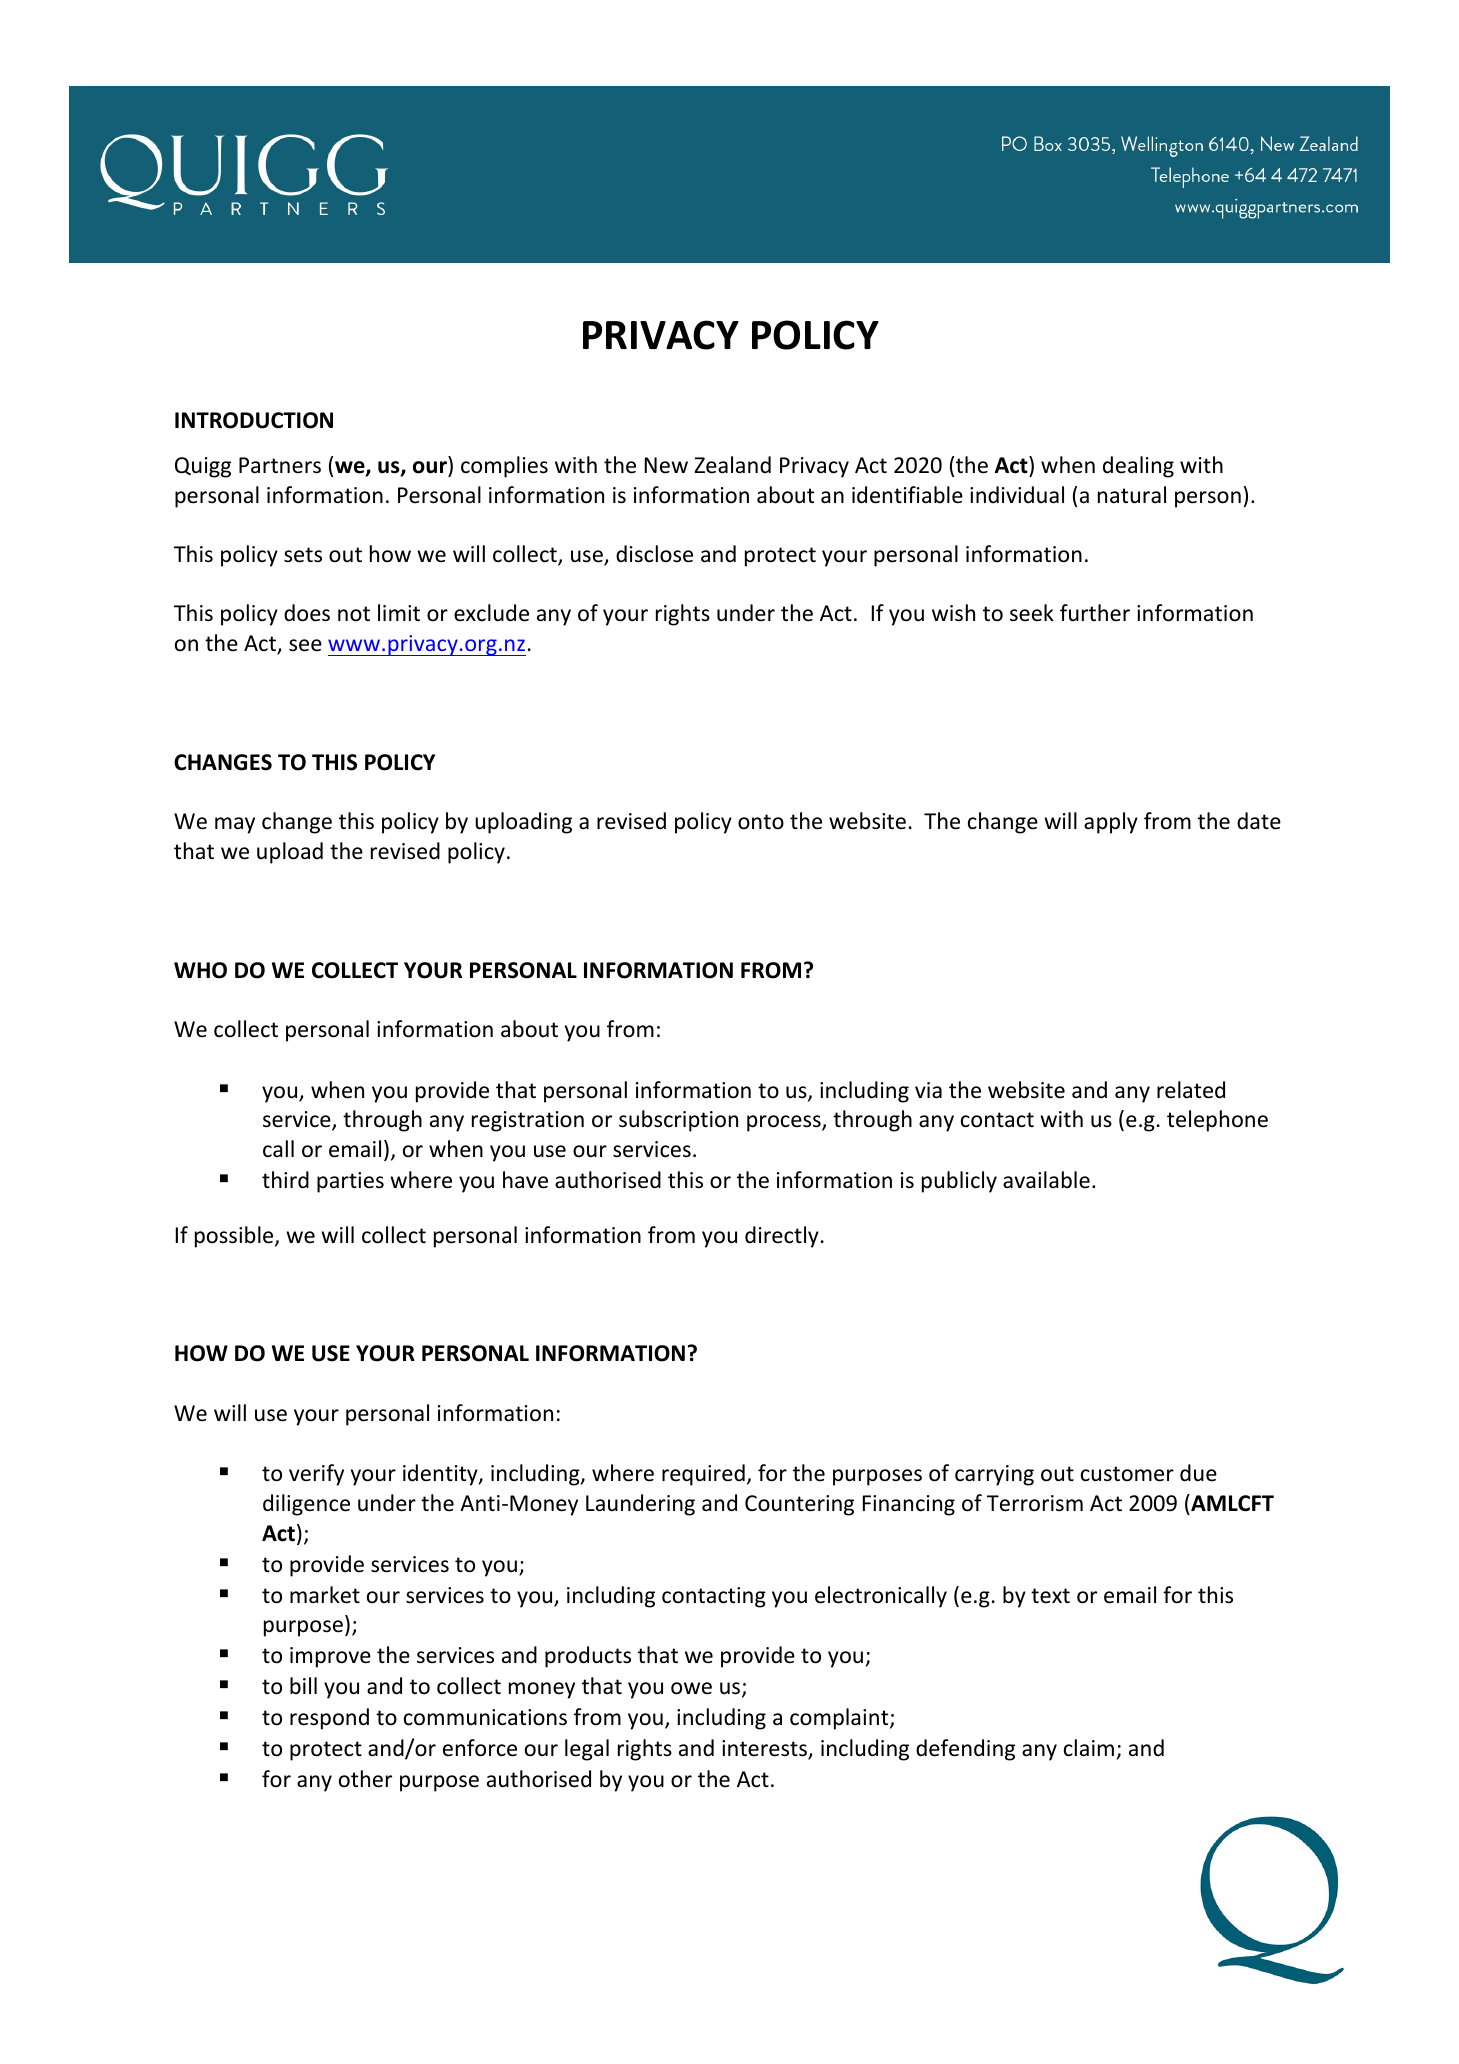 This image has width=1459, height=2064. Describe the element at coordinates (732, 465) in the image. I see `Zealand` at that location.
